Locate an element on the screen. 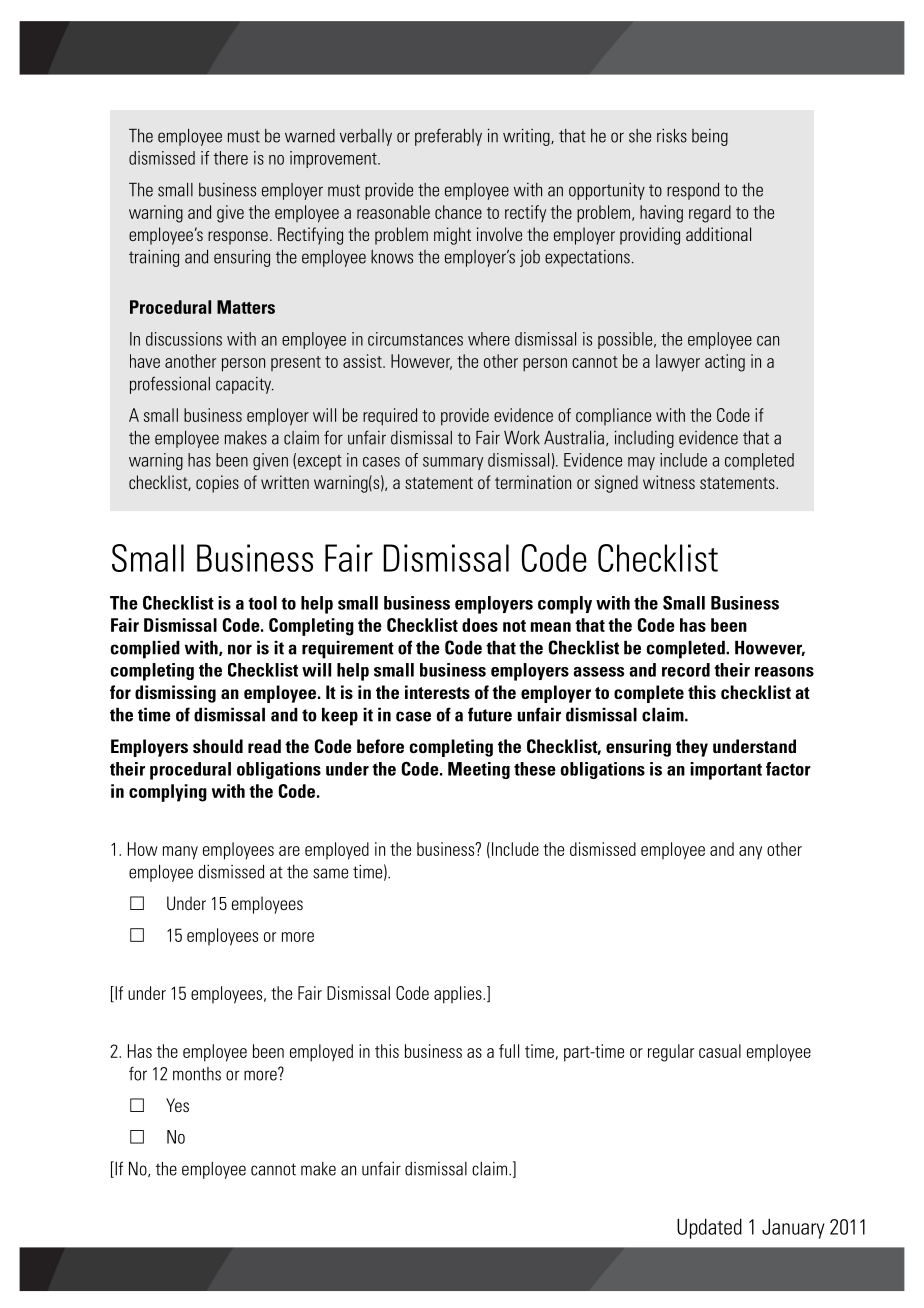 The image size is (924, 1308). important is located at coordinates (726, 771).
